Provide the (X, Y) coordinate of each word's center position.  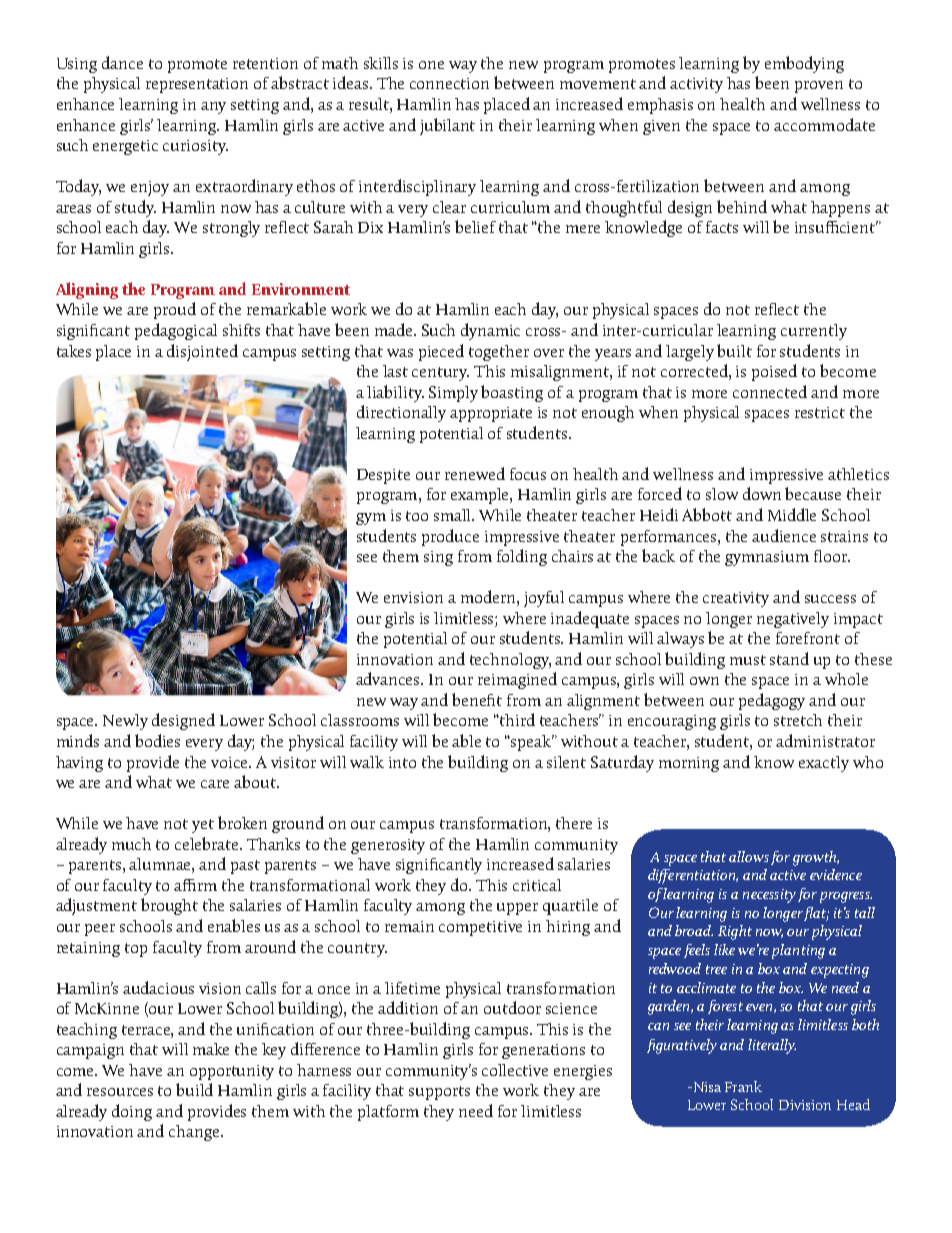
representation (197, 85)
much (131, 844)
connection (449, 83)
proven (819, 87)
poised (774, 372)
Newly (125, 722)
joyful (544, 599)
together (499, 353)
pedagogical (176, 331)
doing (132, 1112)
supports (439, 1093)
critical (537, 885)
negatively (793, 620)
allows (749, 856)
